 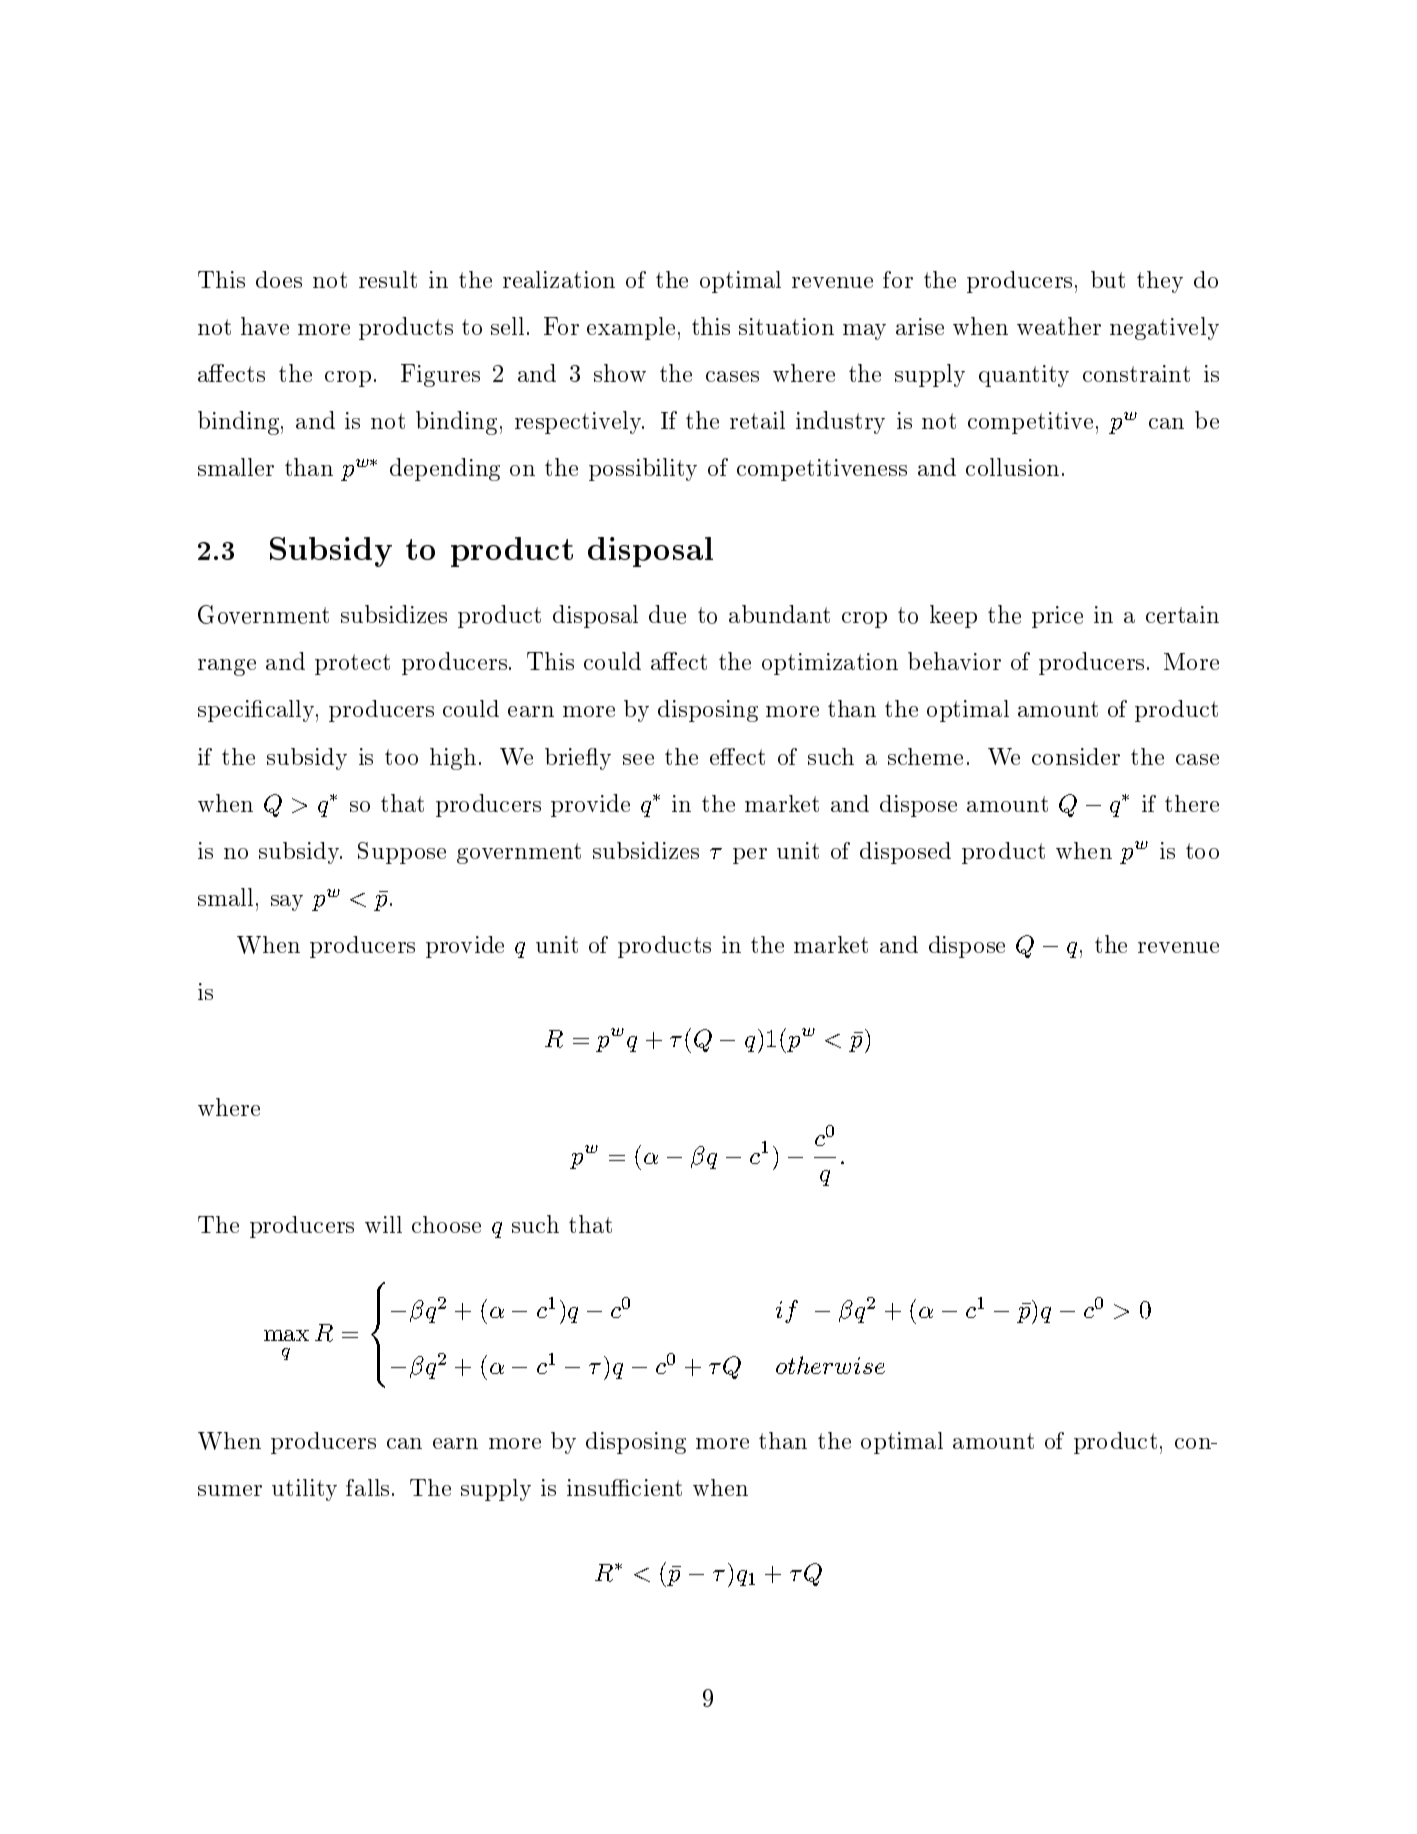 What do you see at coordinates (638, 759) in the image?
I see `see` at bounding box center [638, 759].
